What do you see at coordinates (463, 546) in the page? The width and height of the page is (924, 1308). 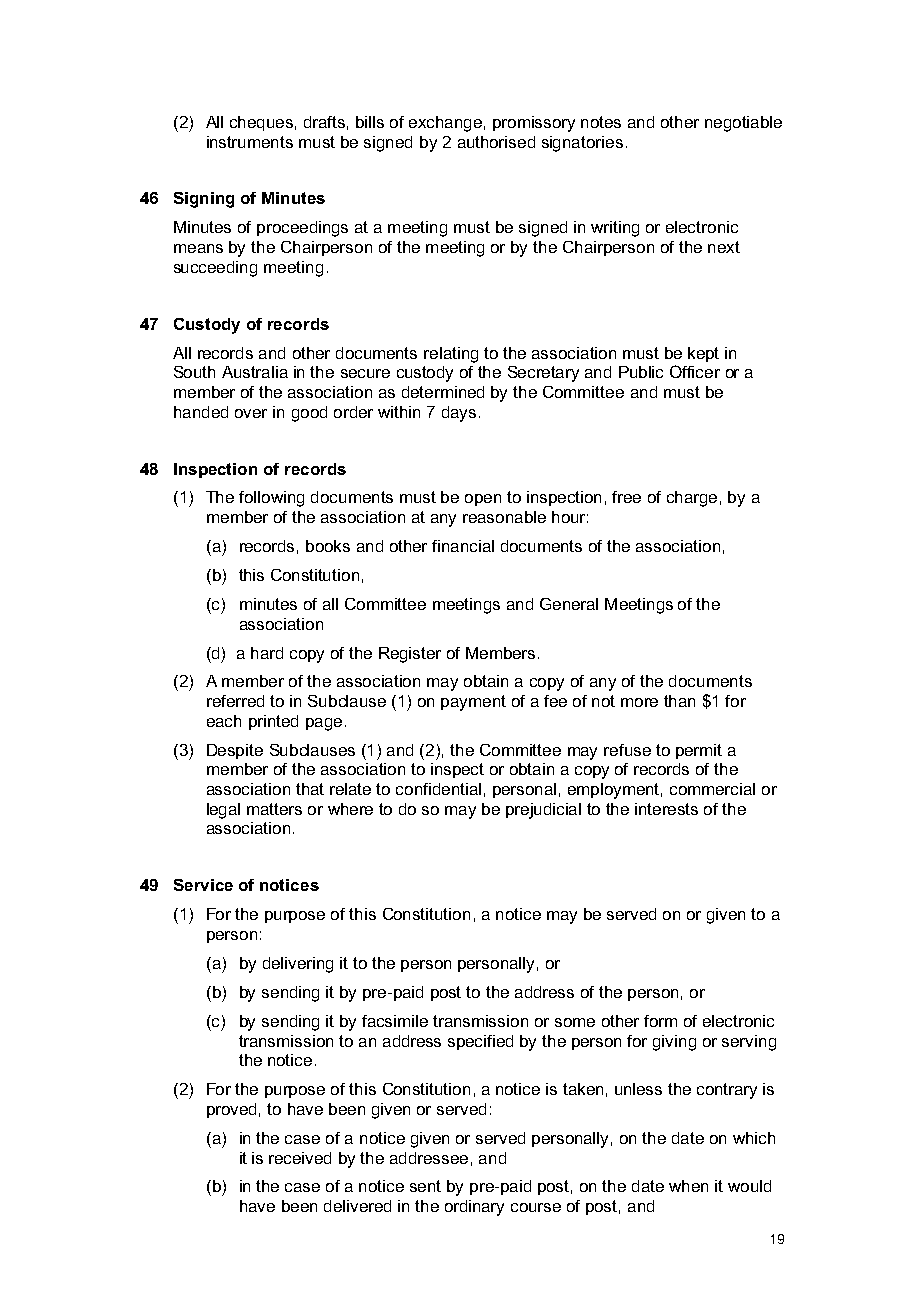 I see `financial` at bounding box center [463, 546].
